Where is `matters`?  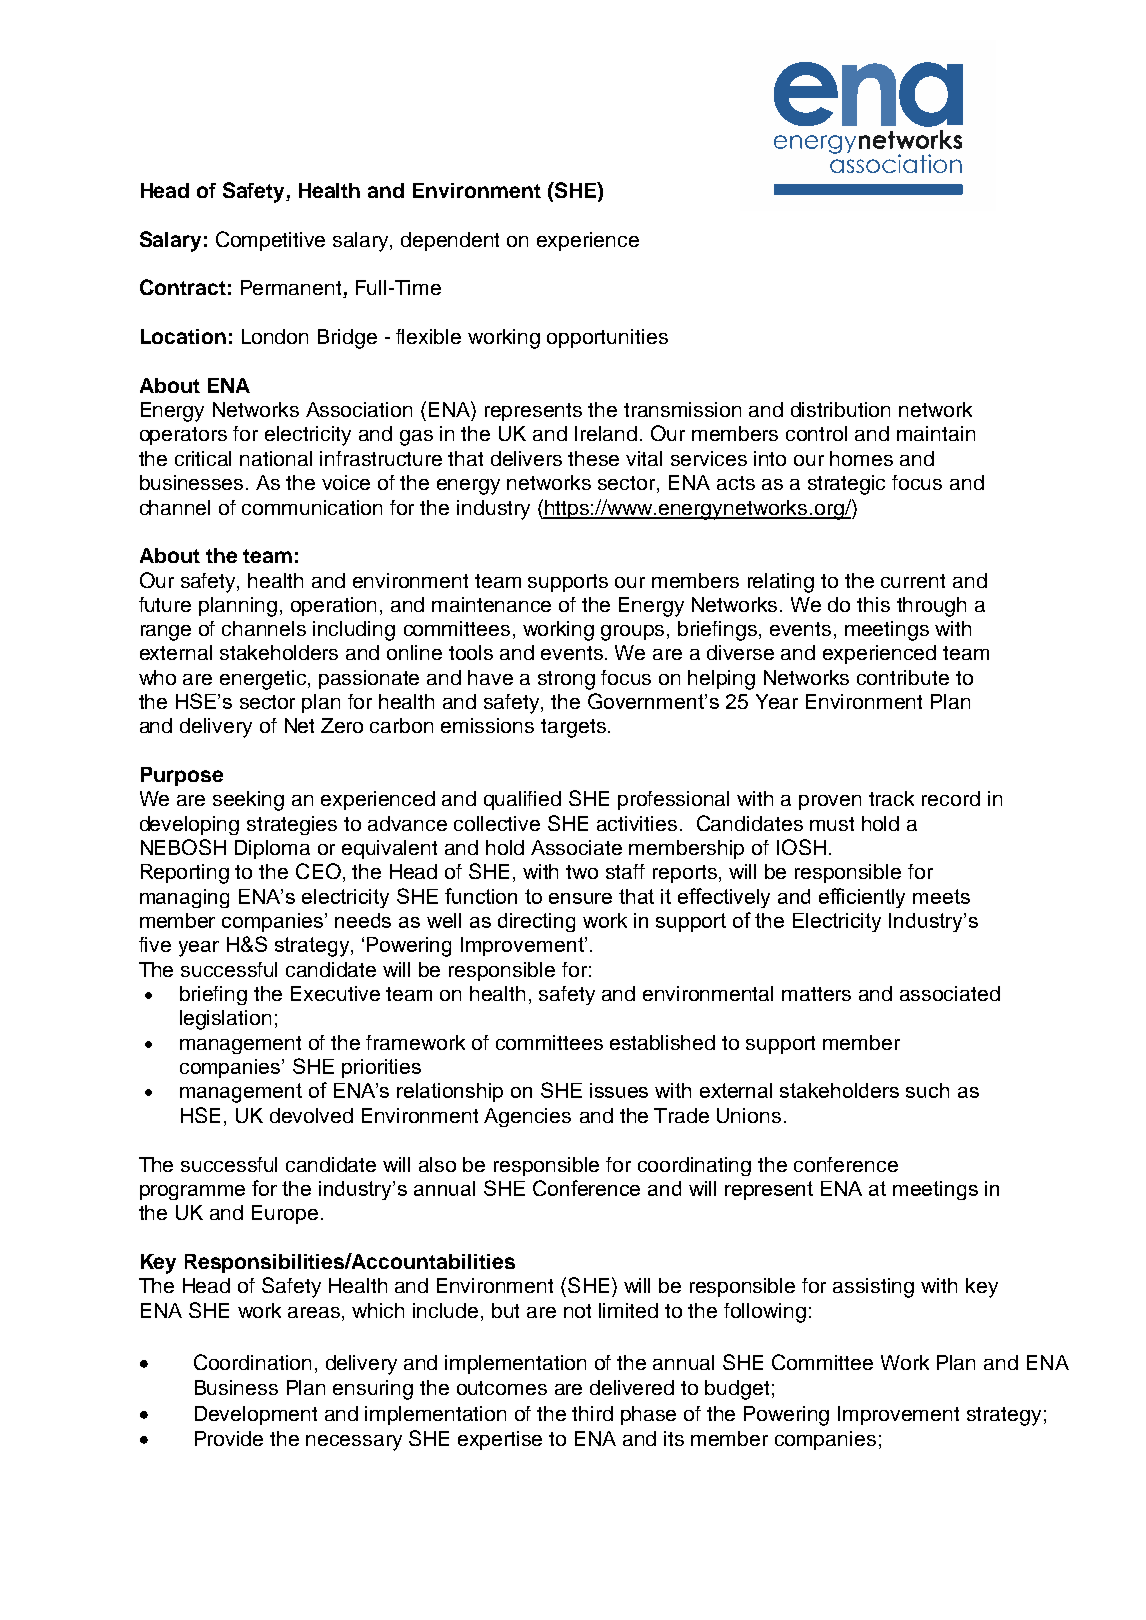 matters is located at coordinates (816, 994).
